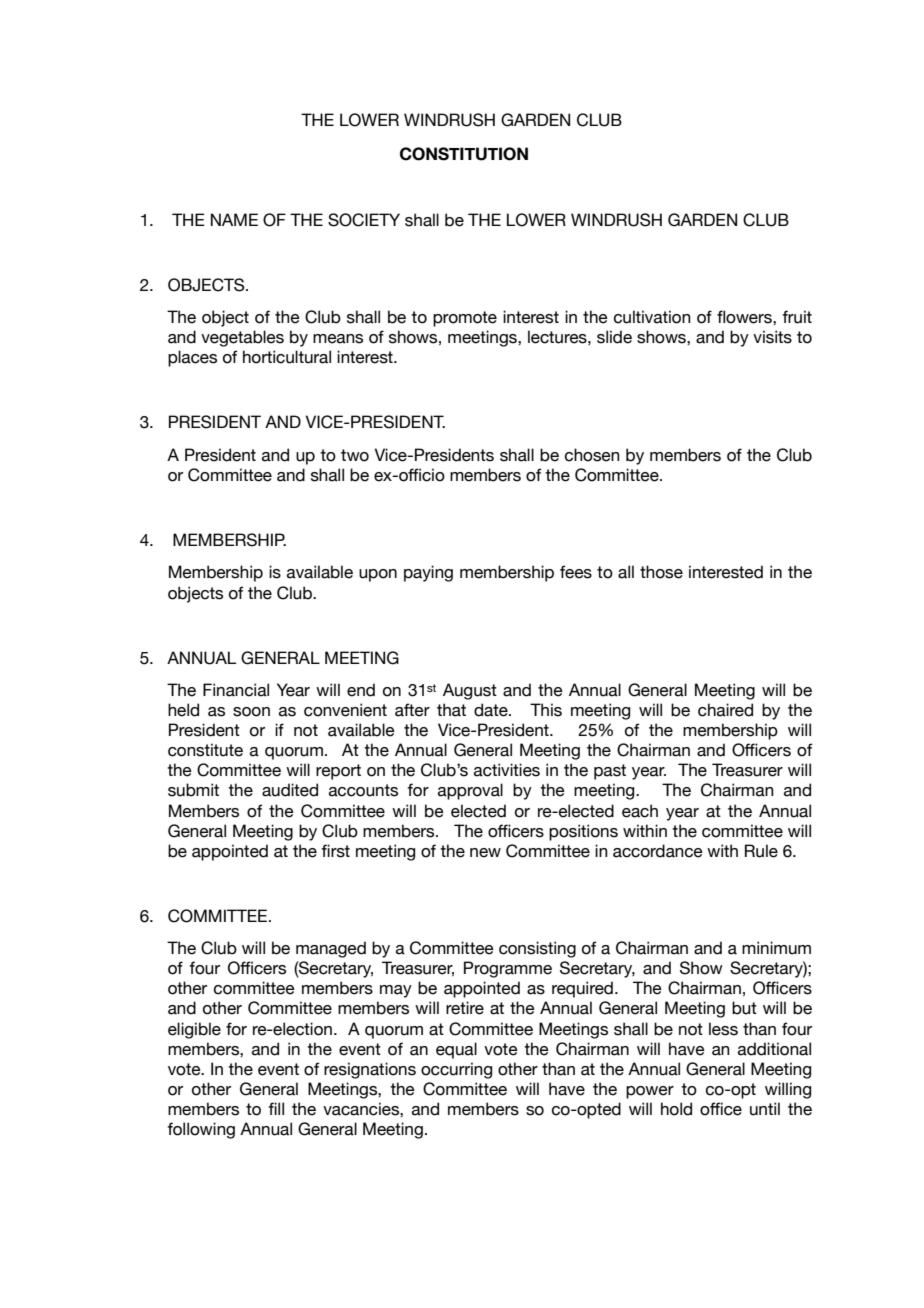  Describe the element at coordinates (652, 317) in the document. I see `cultivation` at that location.
